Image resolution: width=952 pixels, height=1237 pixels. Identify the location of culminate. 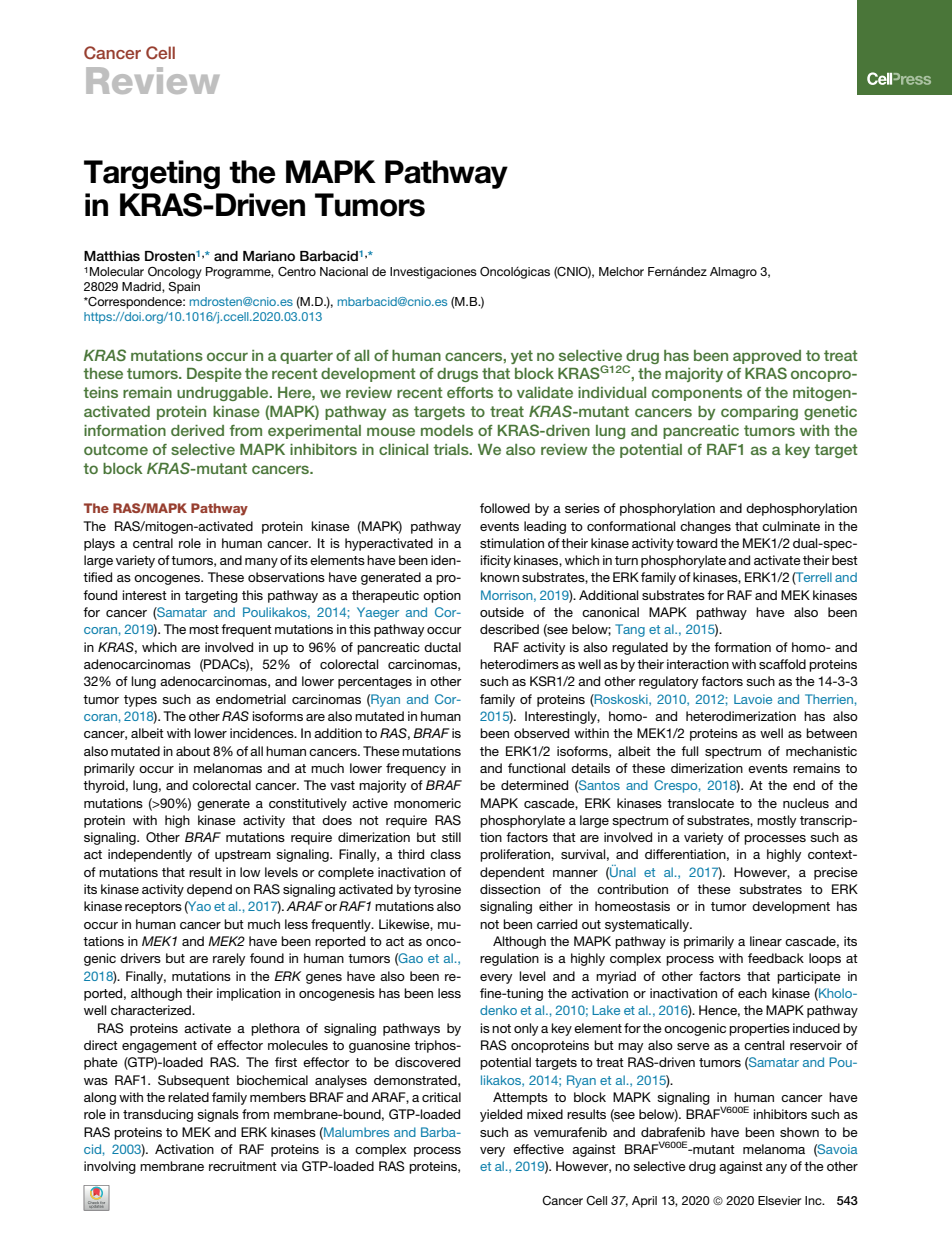
(791, 526).
